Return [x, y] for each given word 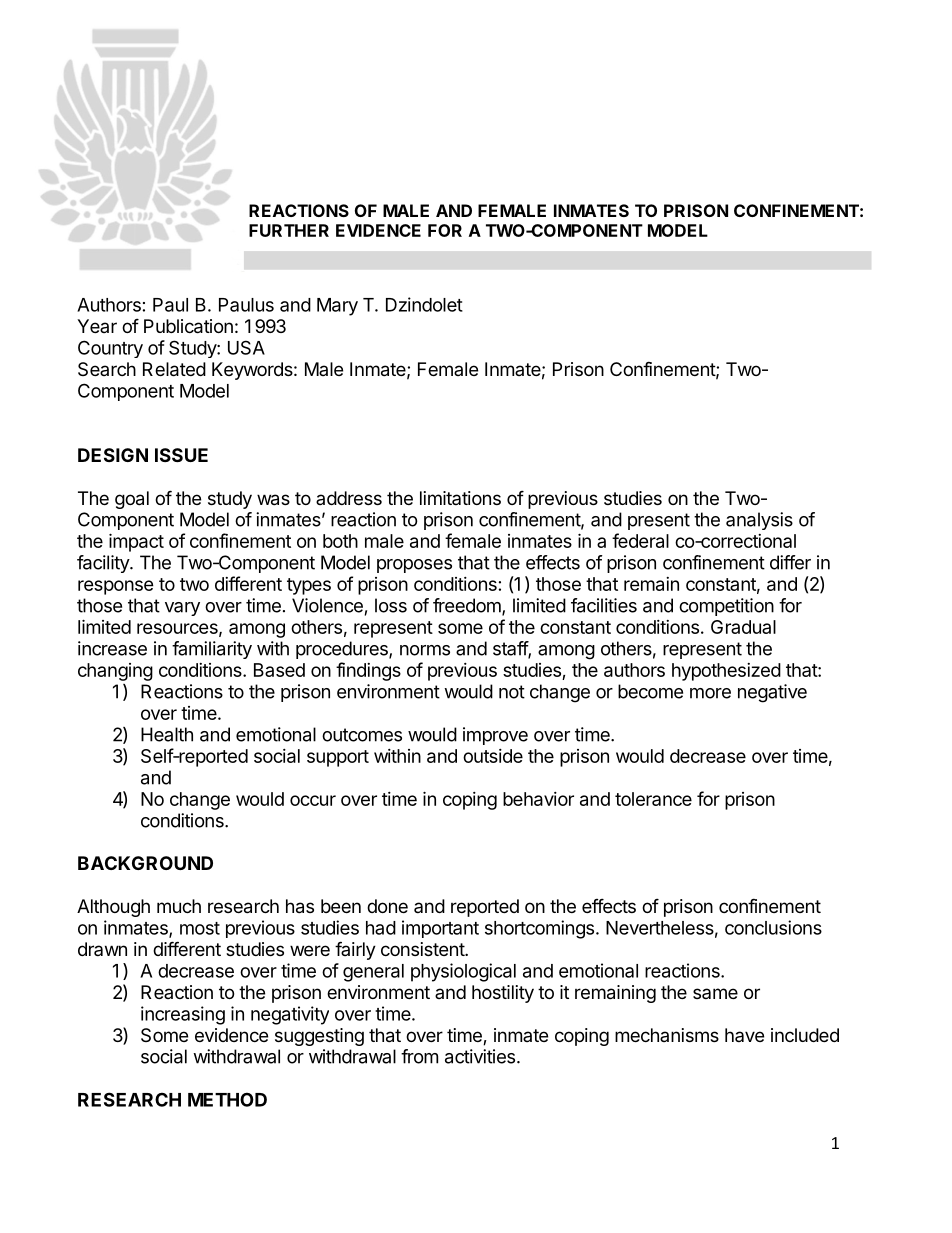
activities [481, 1056]
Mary [337, 307]
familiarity [212, 650]
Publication [188, 326]
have [744, 1035]
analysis [759, 521]
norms [425, 650]
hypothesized [726, 672]
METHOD [227, 1099]
